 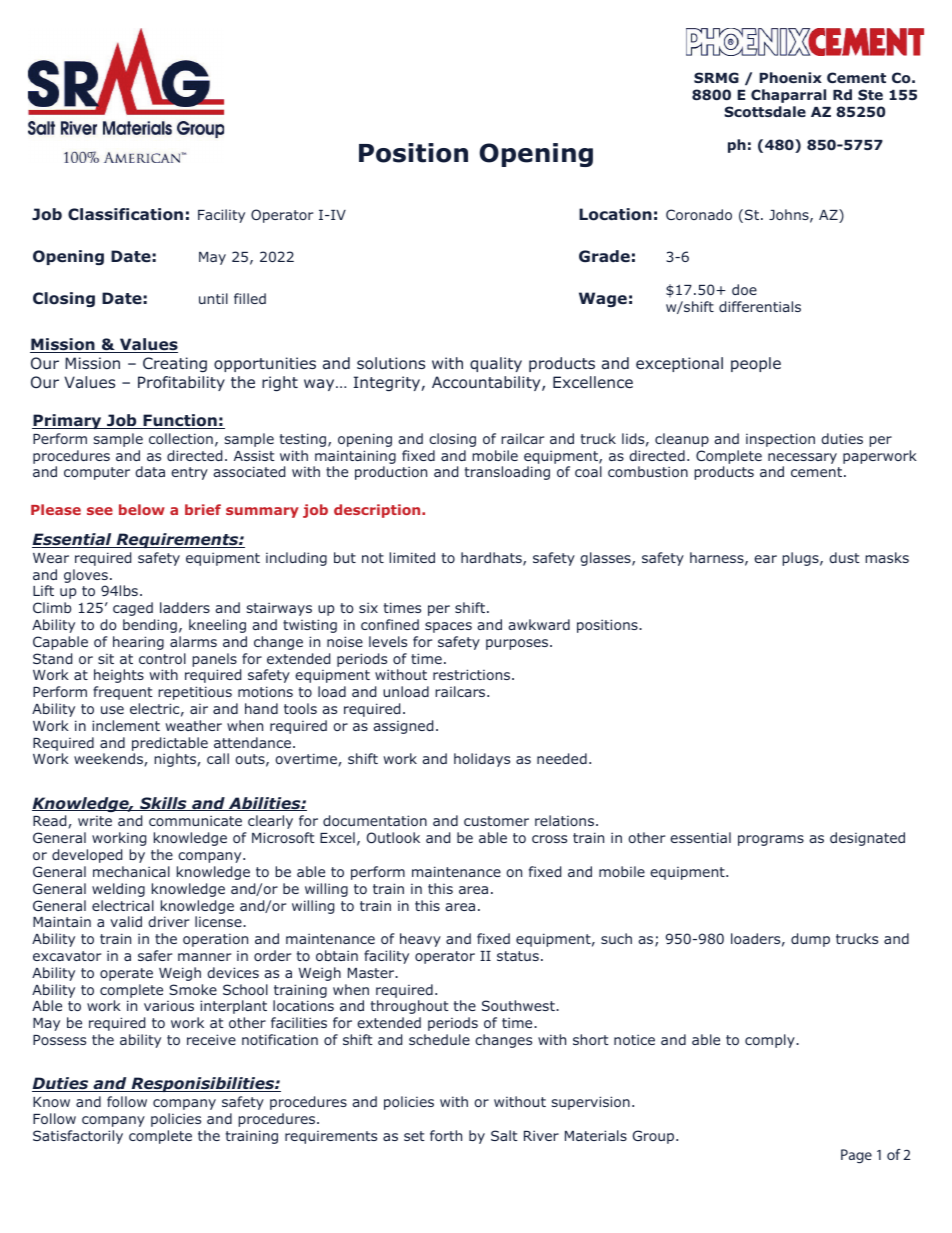 I want to click on forth, so click(x=446, y=1135).
